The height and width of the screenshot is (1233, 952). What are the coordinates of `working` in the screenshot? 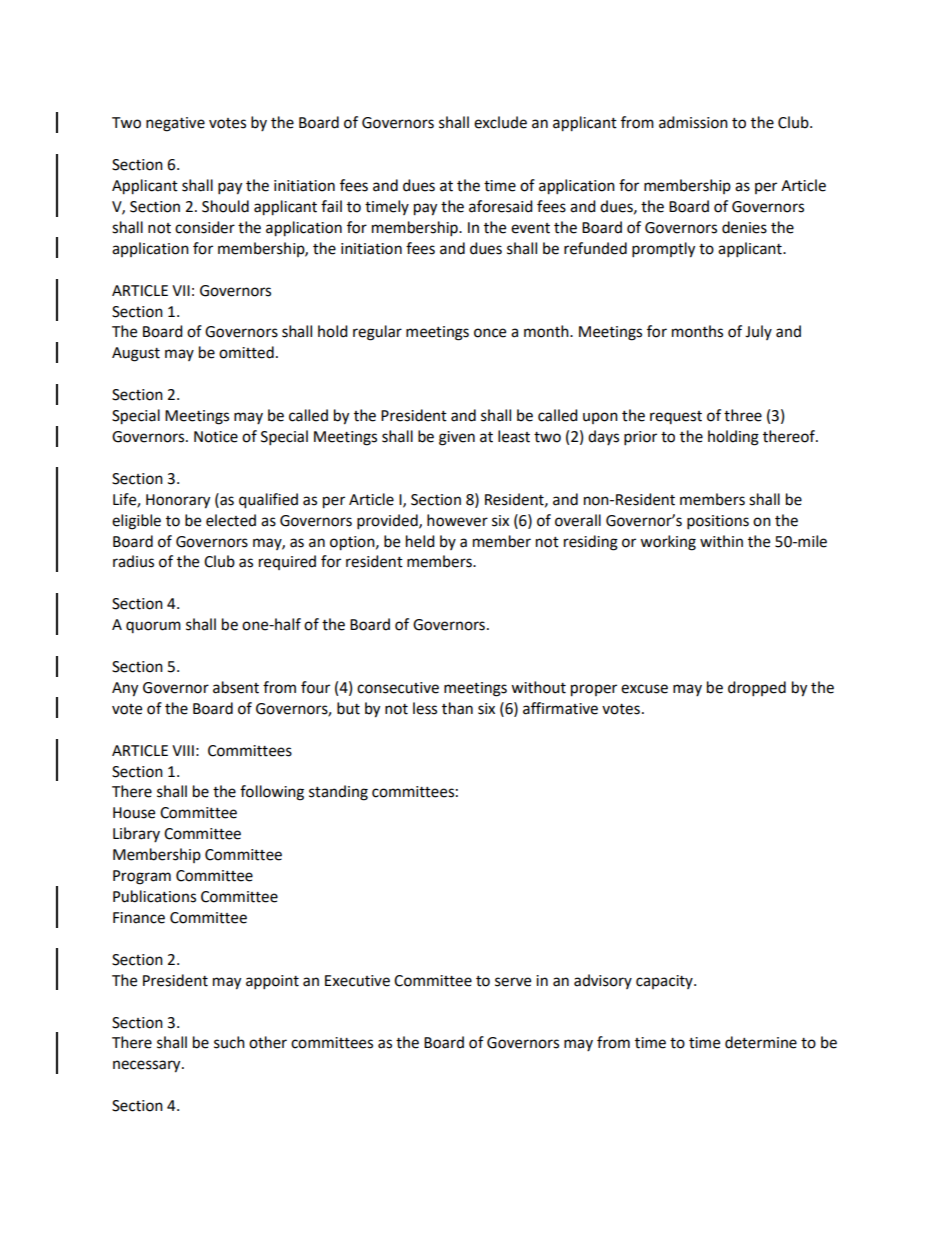 It's located at (668, 543).
